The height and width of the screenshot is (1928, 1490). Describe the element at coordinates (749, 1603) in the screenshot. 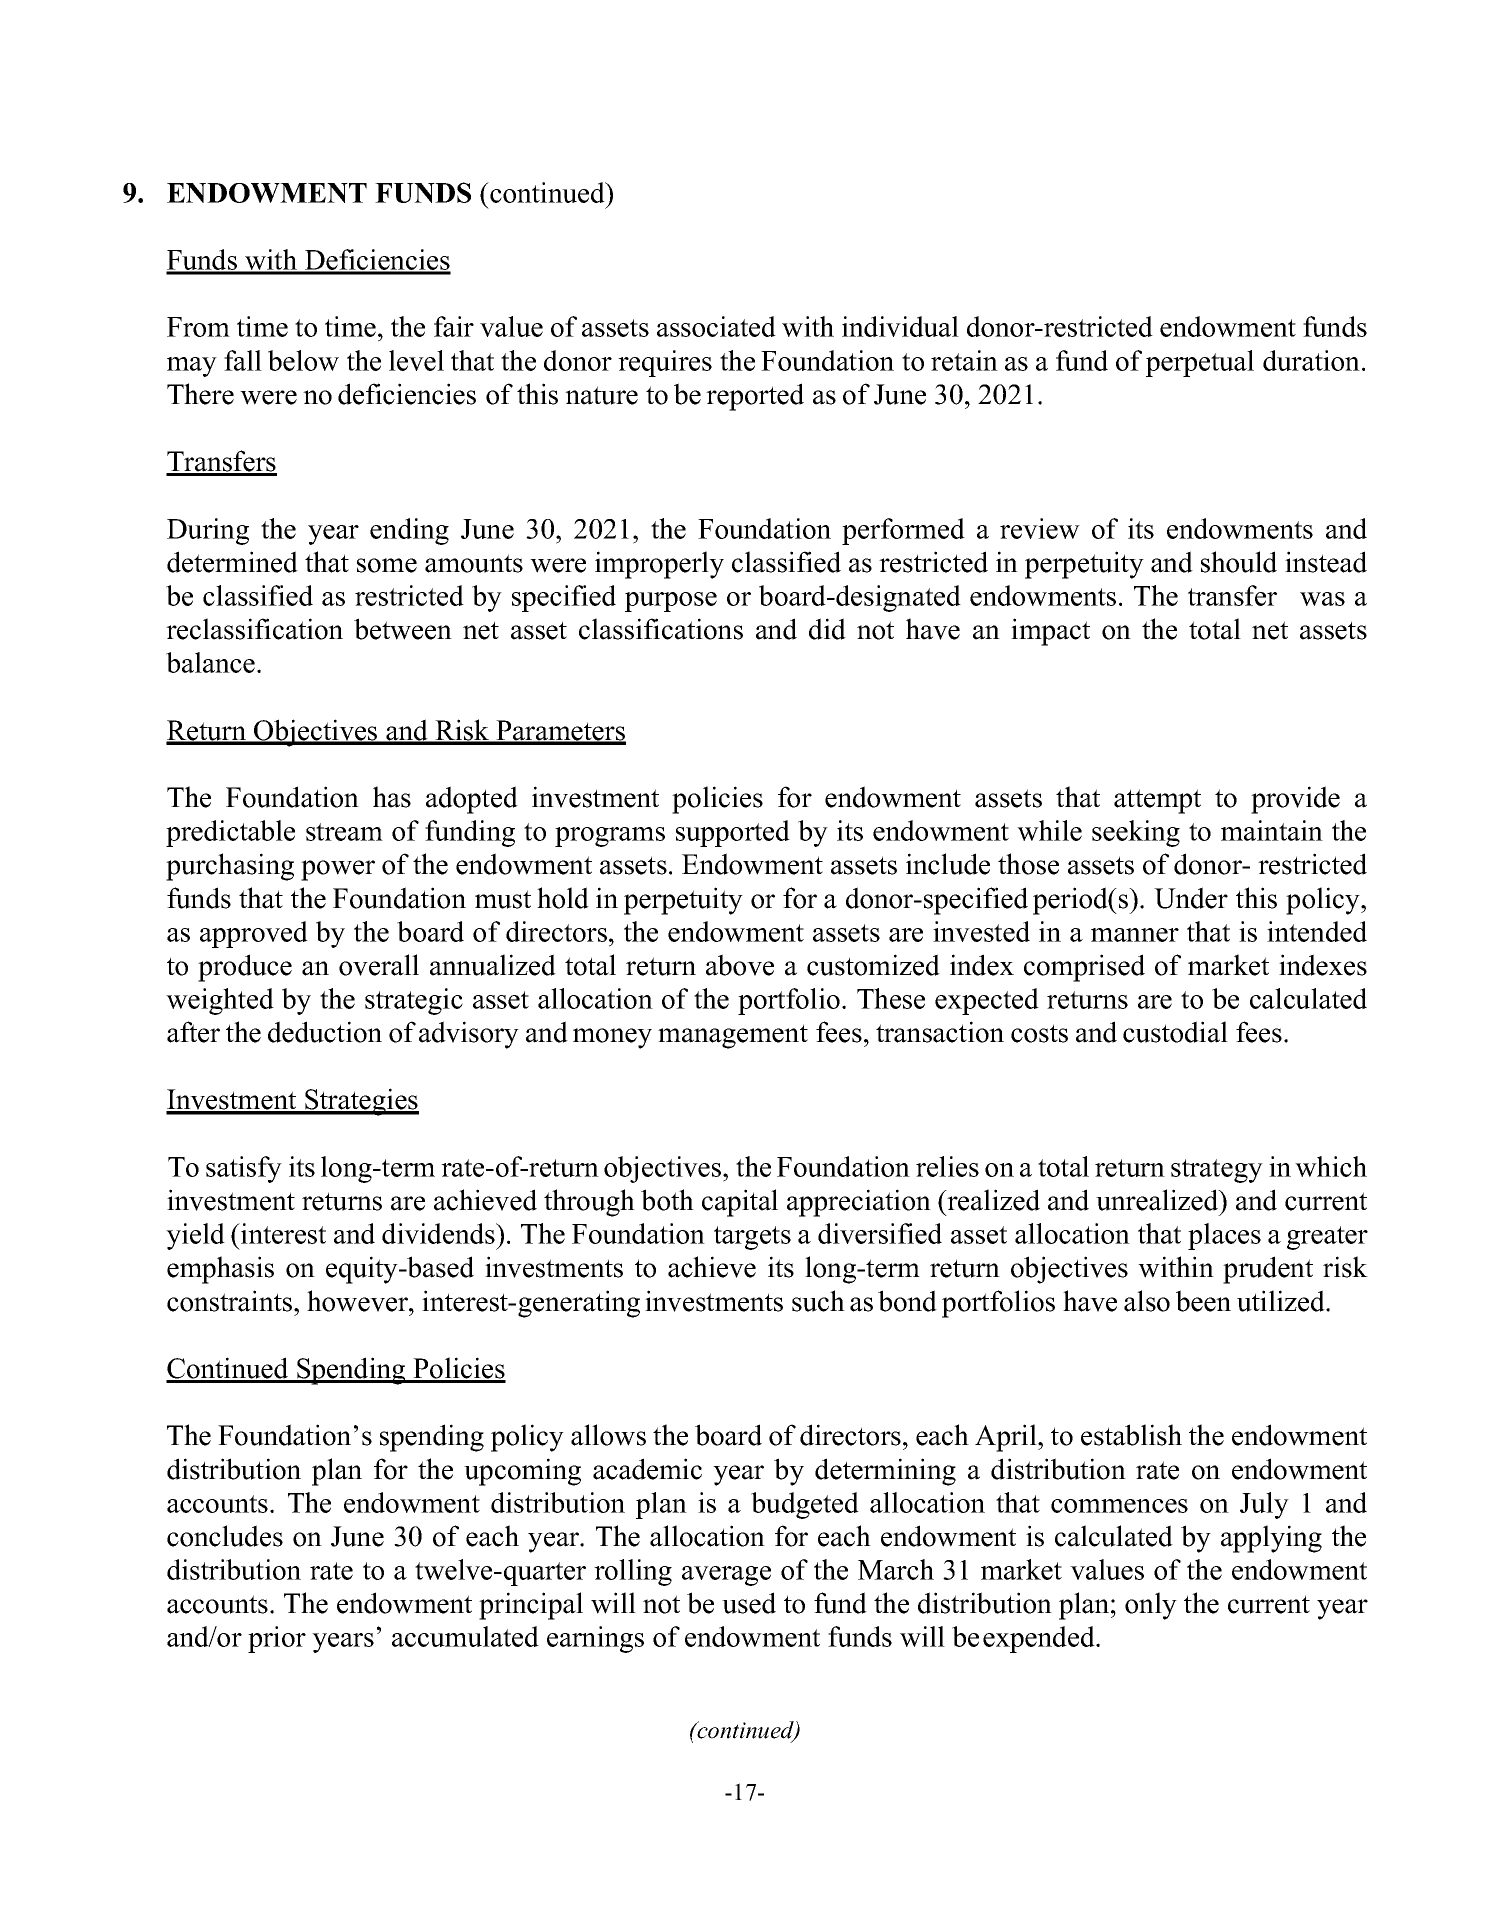

I see `used` at that location.
